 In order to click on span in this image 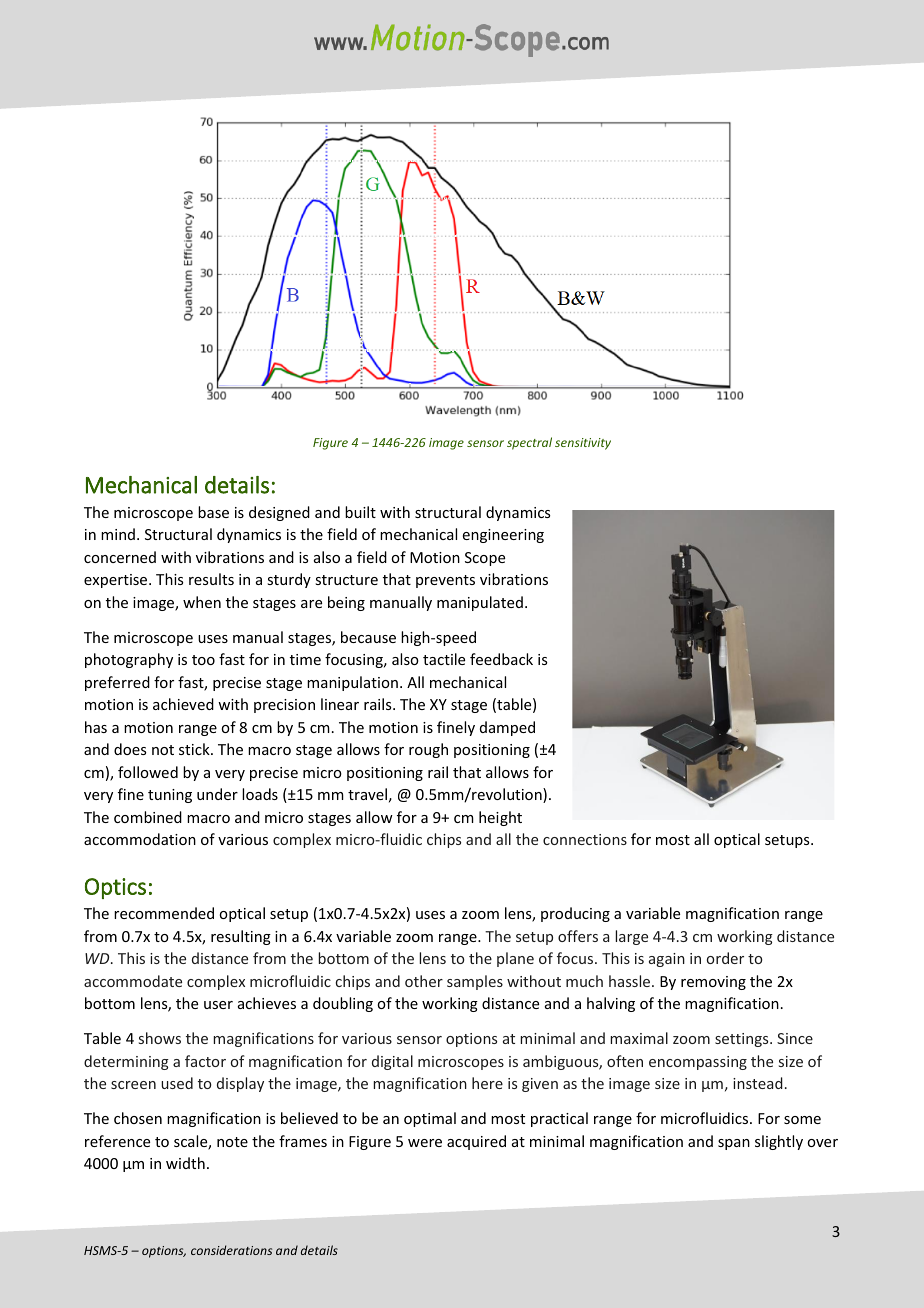, I will do `click(734, 1144)`.
